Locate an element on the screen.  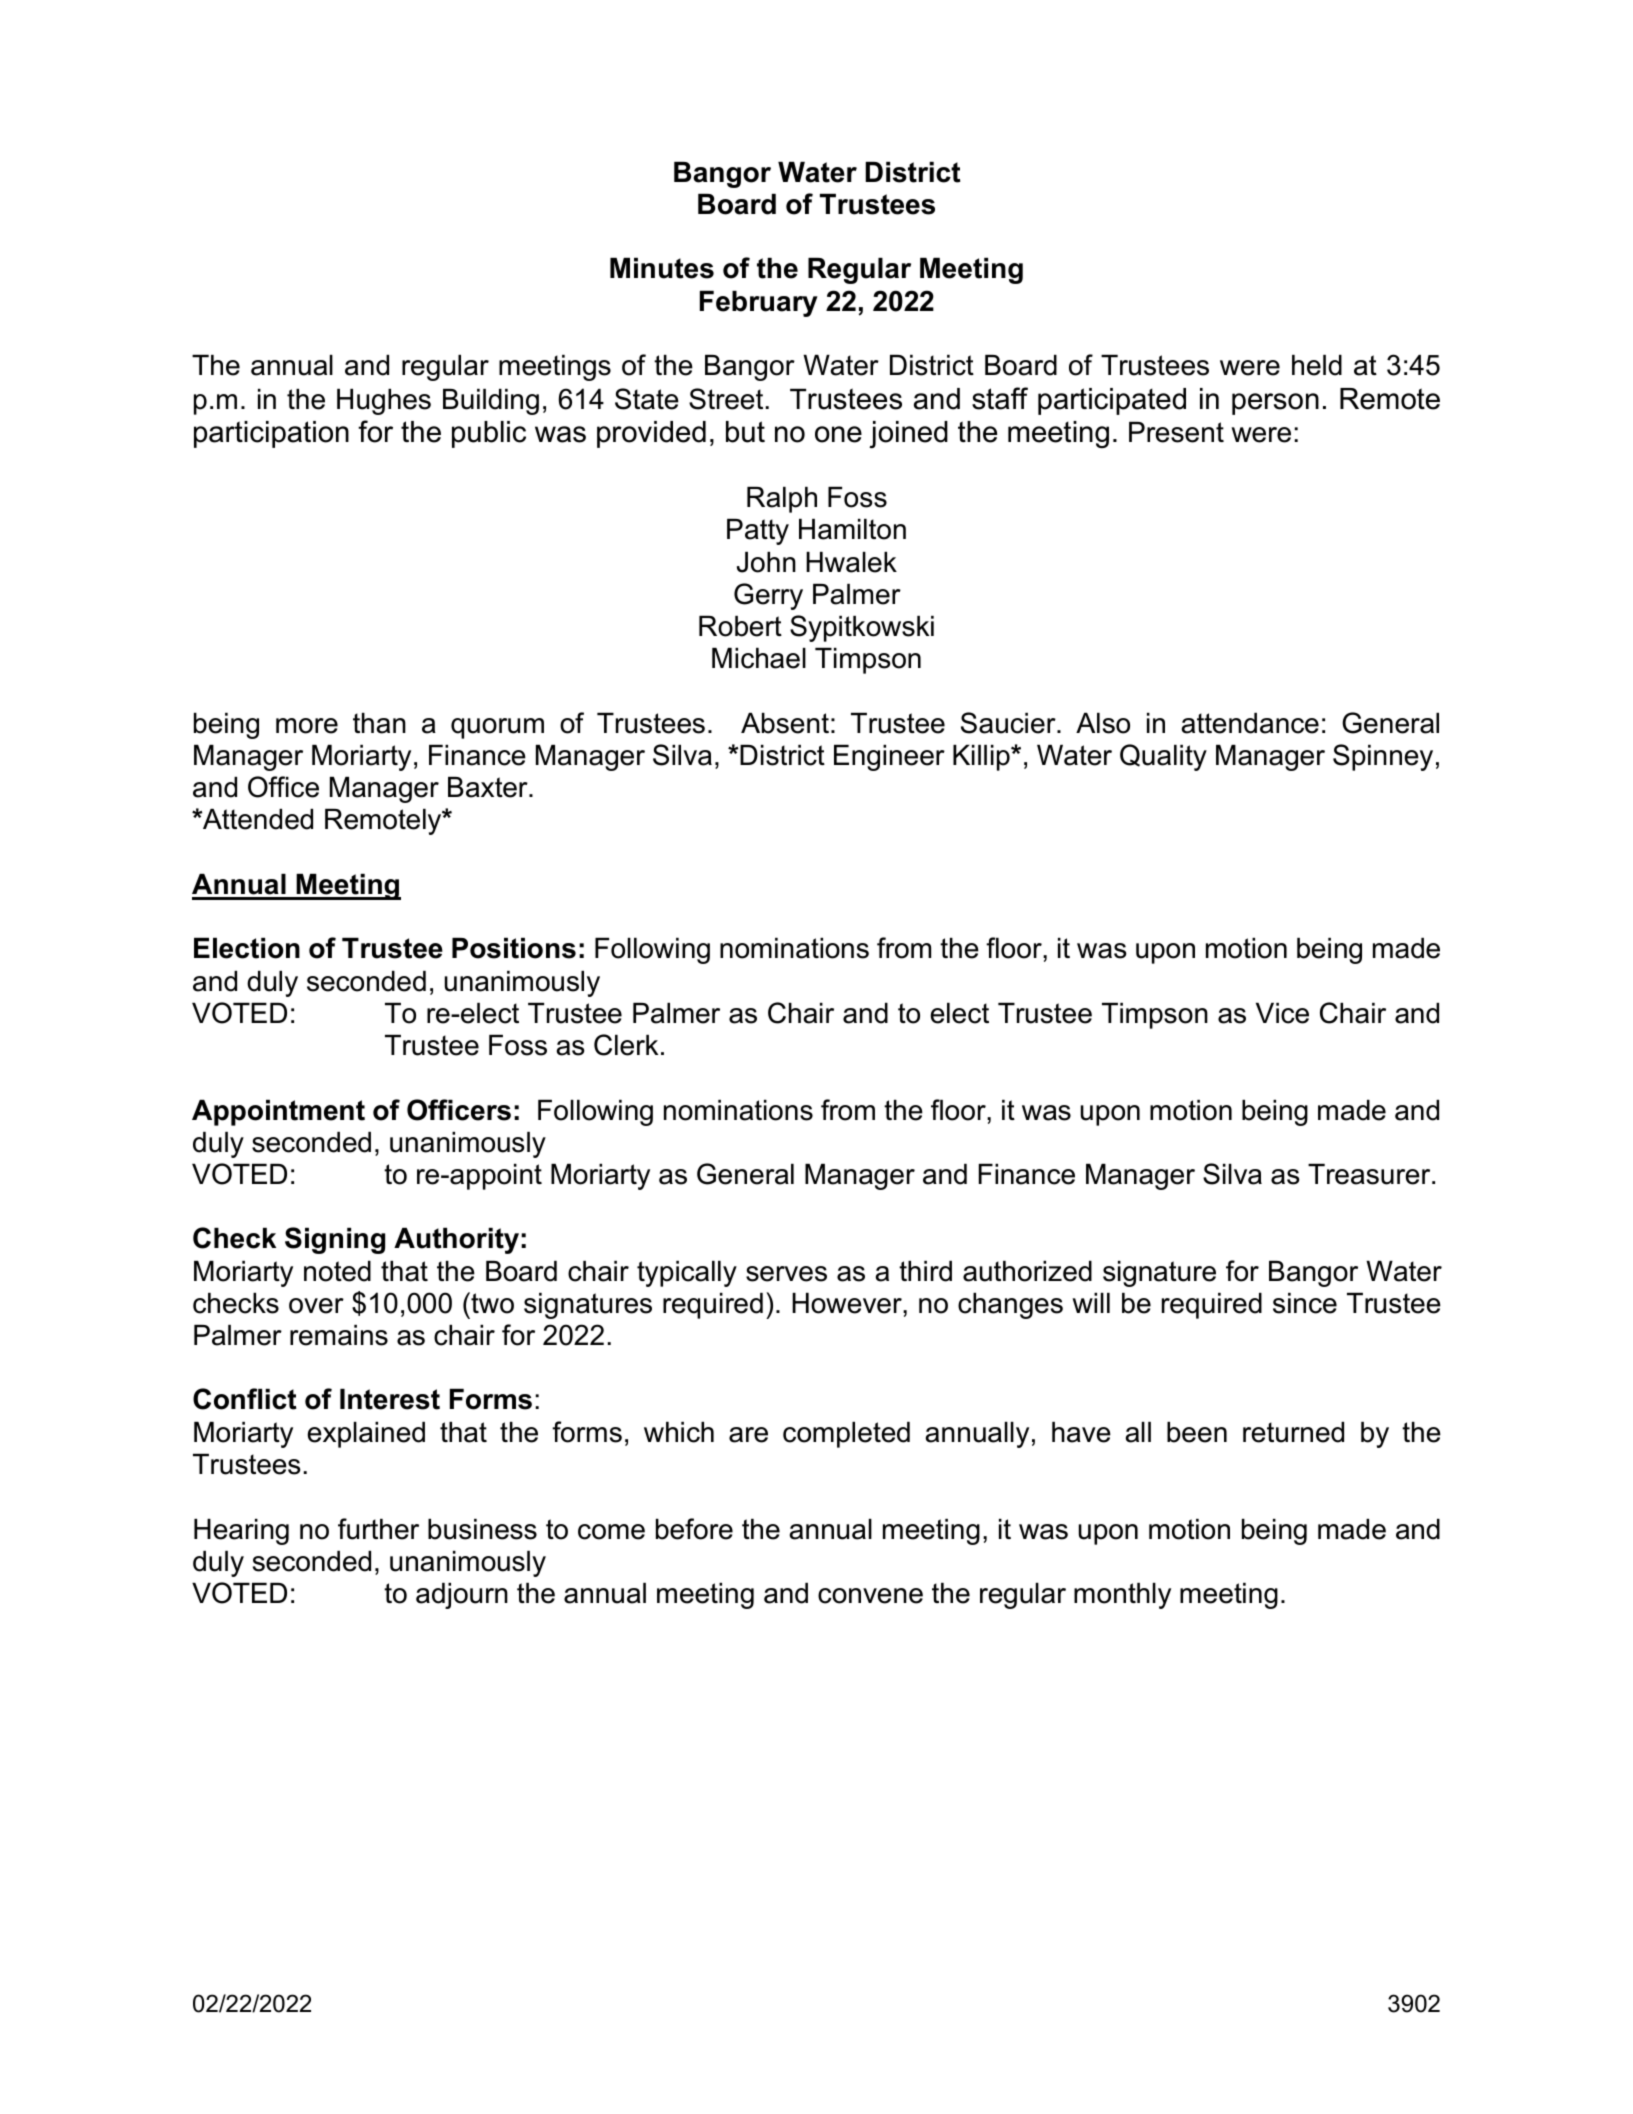
held is located at coordinates (1317, 365).
